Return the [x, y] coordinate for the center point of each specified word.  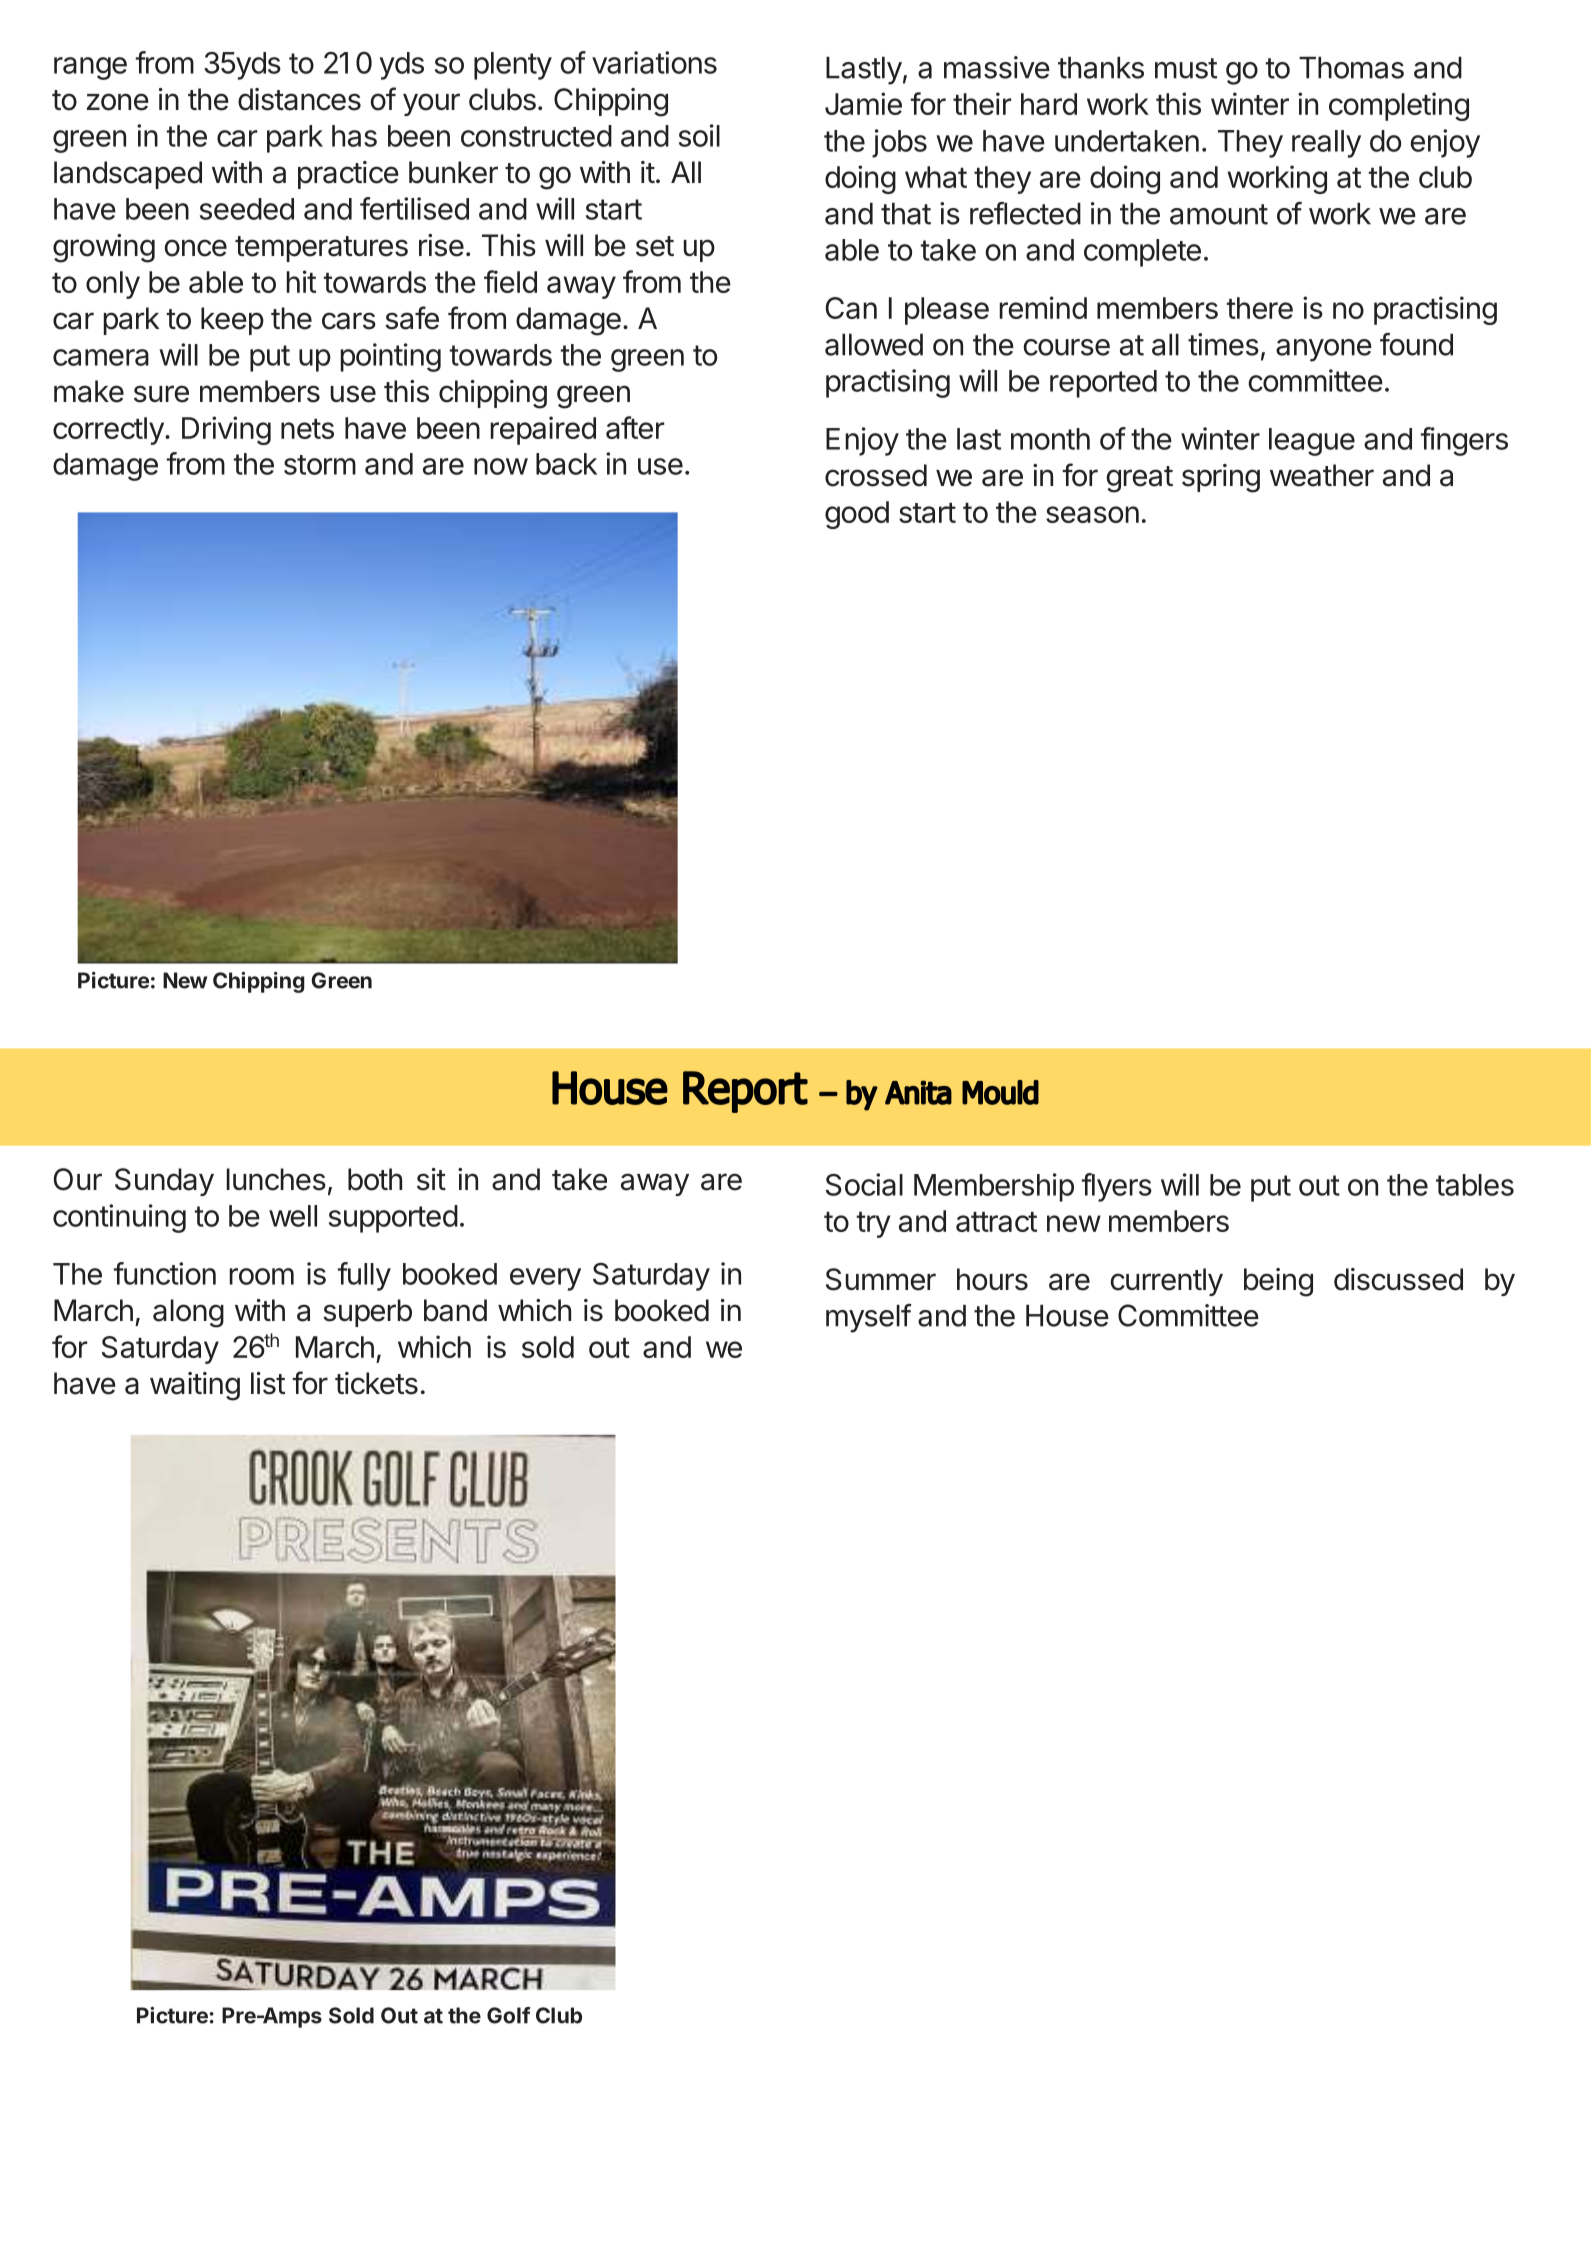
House [1067, 1315]
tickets [376, 1383]
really [1326, 144]
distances [299, 99]
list [268, 1383]
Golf [508, 2015]
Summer [881, 1279]
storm [320, 465]
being [1278, 1282]
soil [699, 135]
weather [1322, 475]
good [857, 515]
